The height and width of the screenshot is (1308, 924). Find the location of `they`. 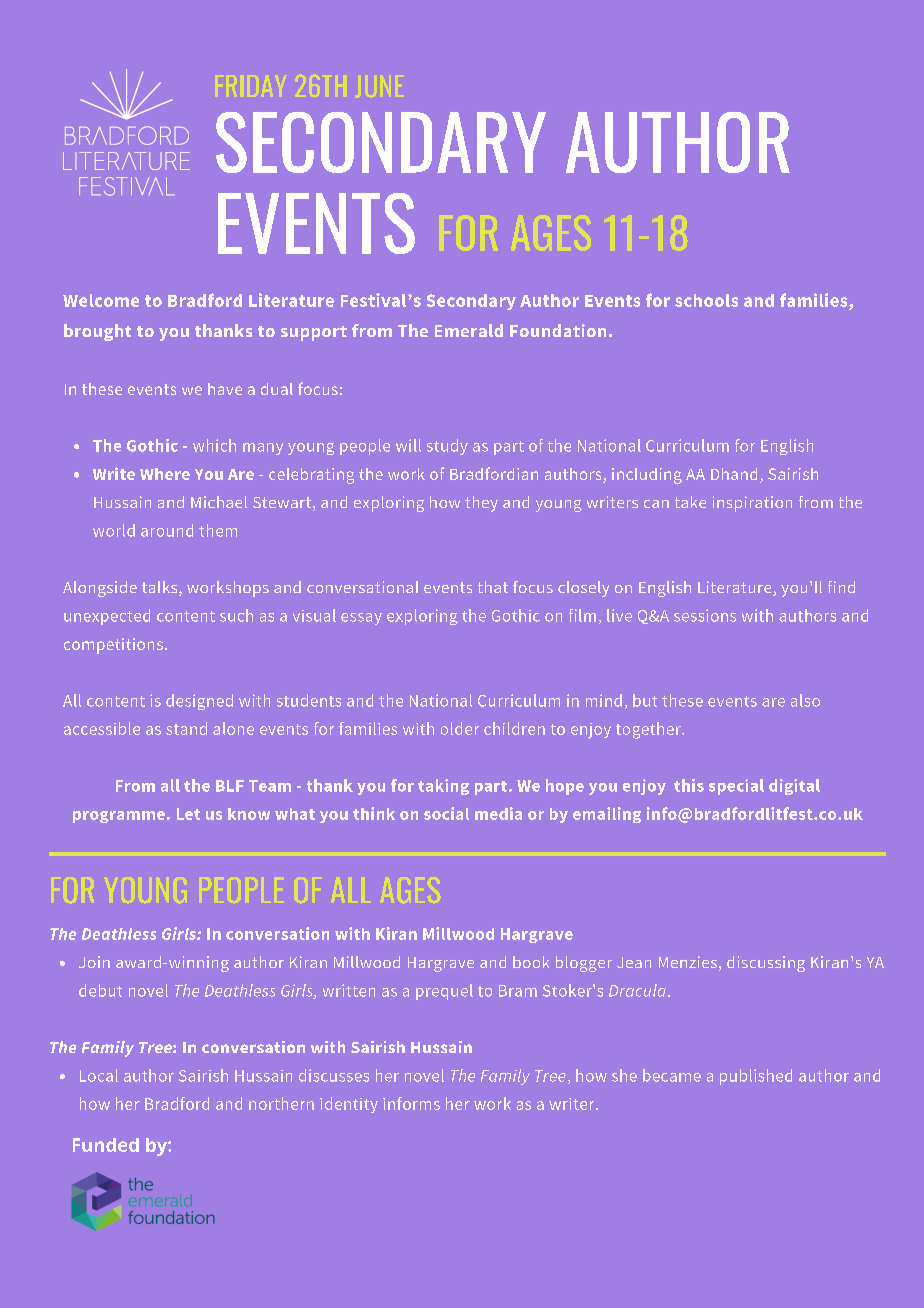

they is located at coordinates (481, 504).
